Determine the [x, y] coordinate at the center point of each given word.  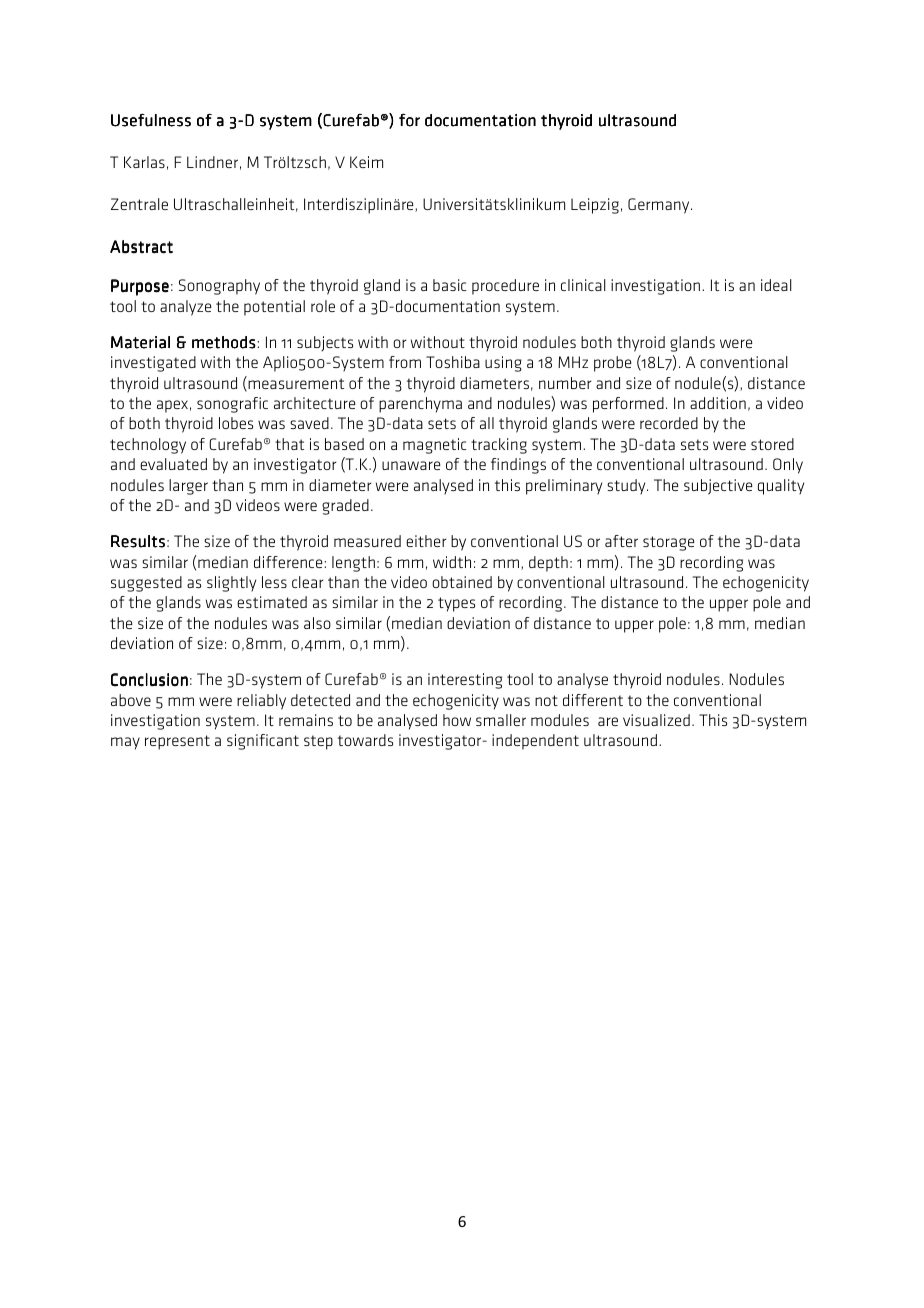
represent [177, 742]
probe [612, 364]
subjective [718, 487]
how [457, 720]
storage [668, 543]
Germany [660, 206]
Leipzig [595, 206]
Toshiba [453, 362]
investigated [153, 364]
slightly [231, 584]
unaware [411, 465]
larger [188, 487]
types [456, 604]
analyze [185, 308]
